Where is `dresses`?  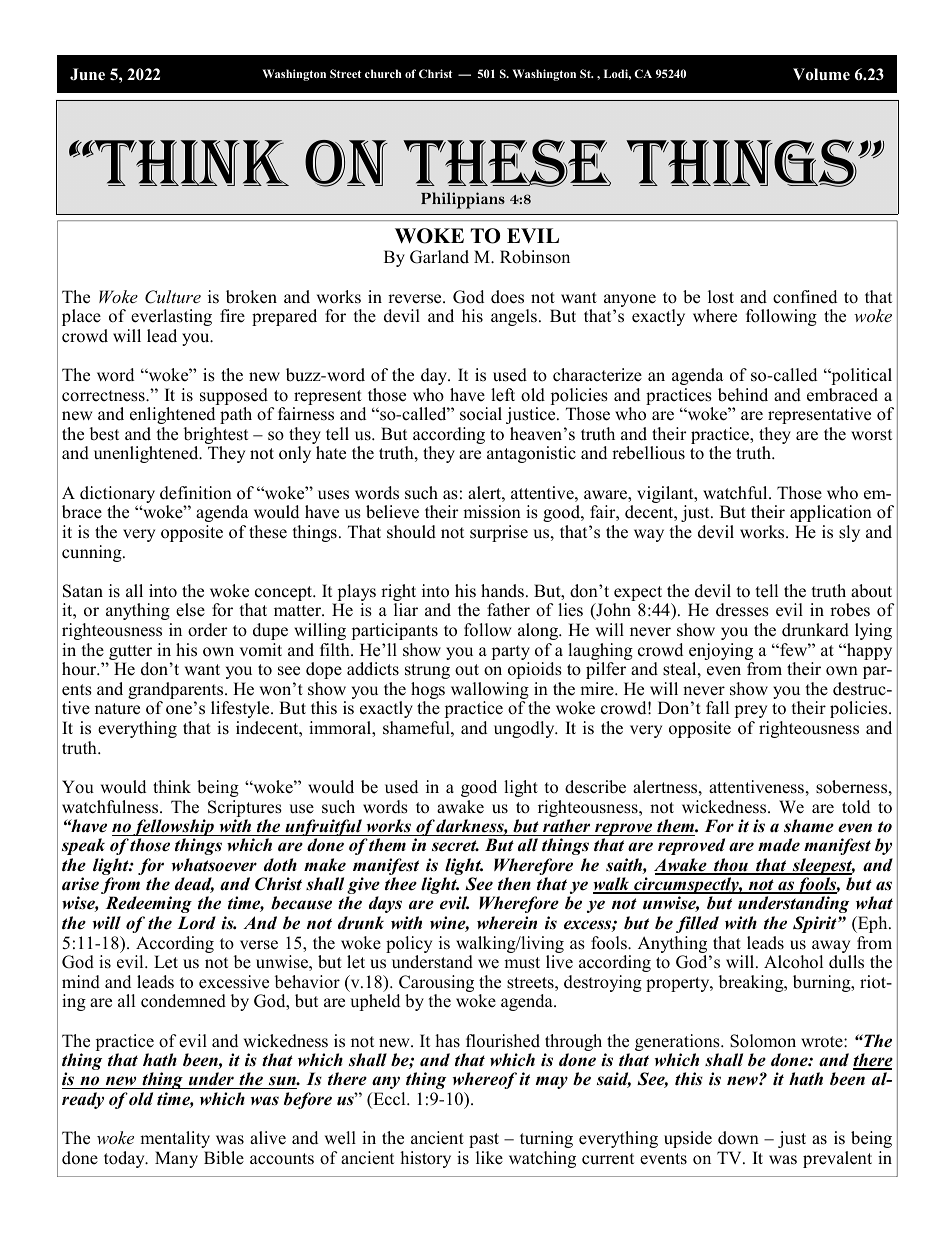 dresses is located at coordinates (742, 610).
